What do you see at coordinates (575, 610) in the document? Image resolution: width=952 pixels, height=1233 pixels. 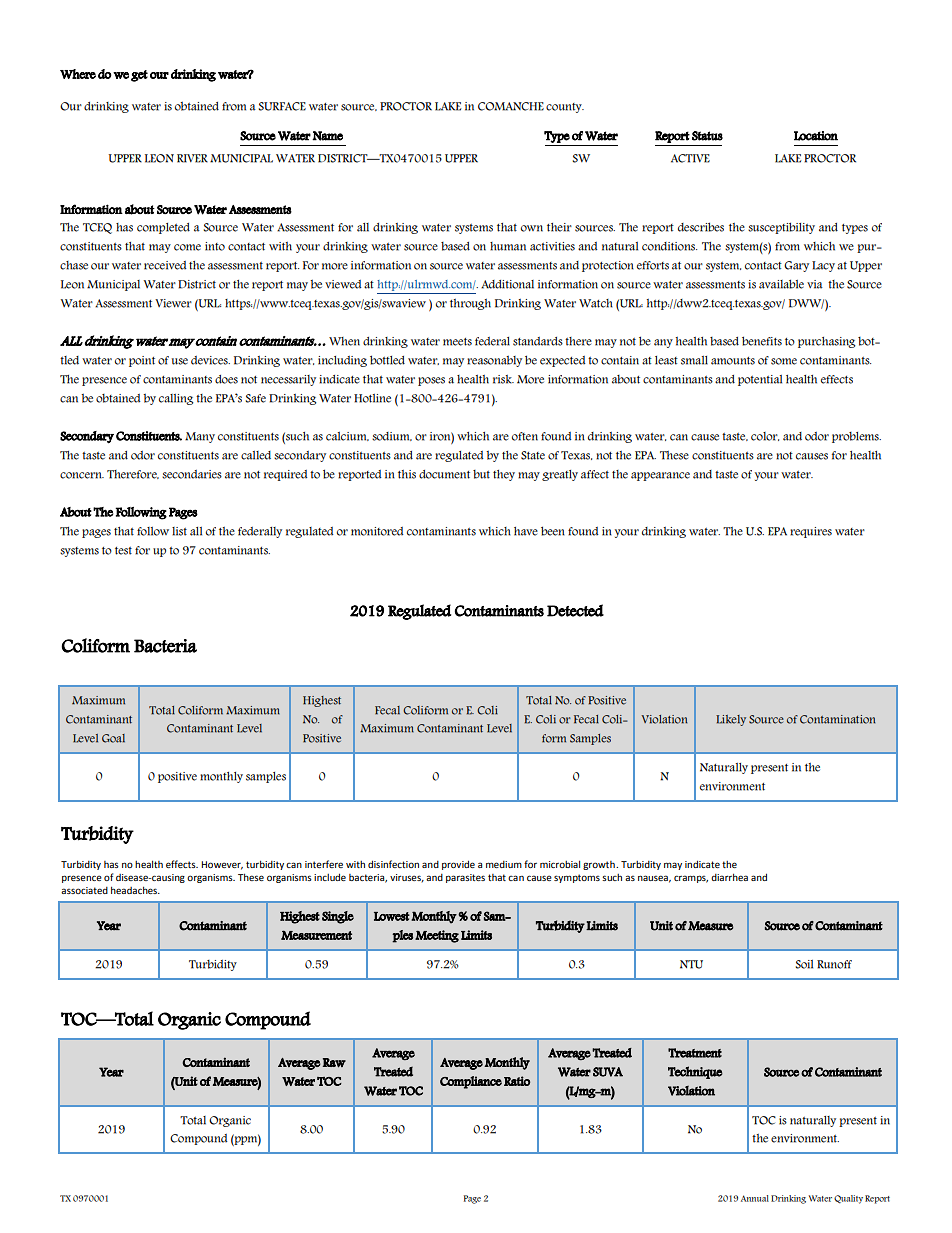 I see `Detected` at bounding box center [575, 610].
